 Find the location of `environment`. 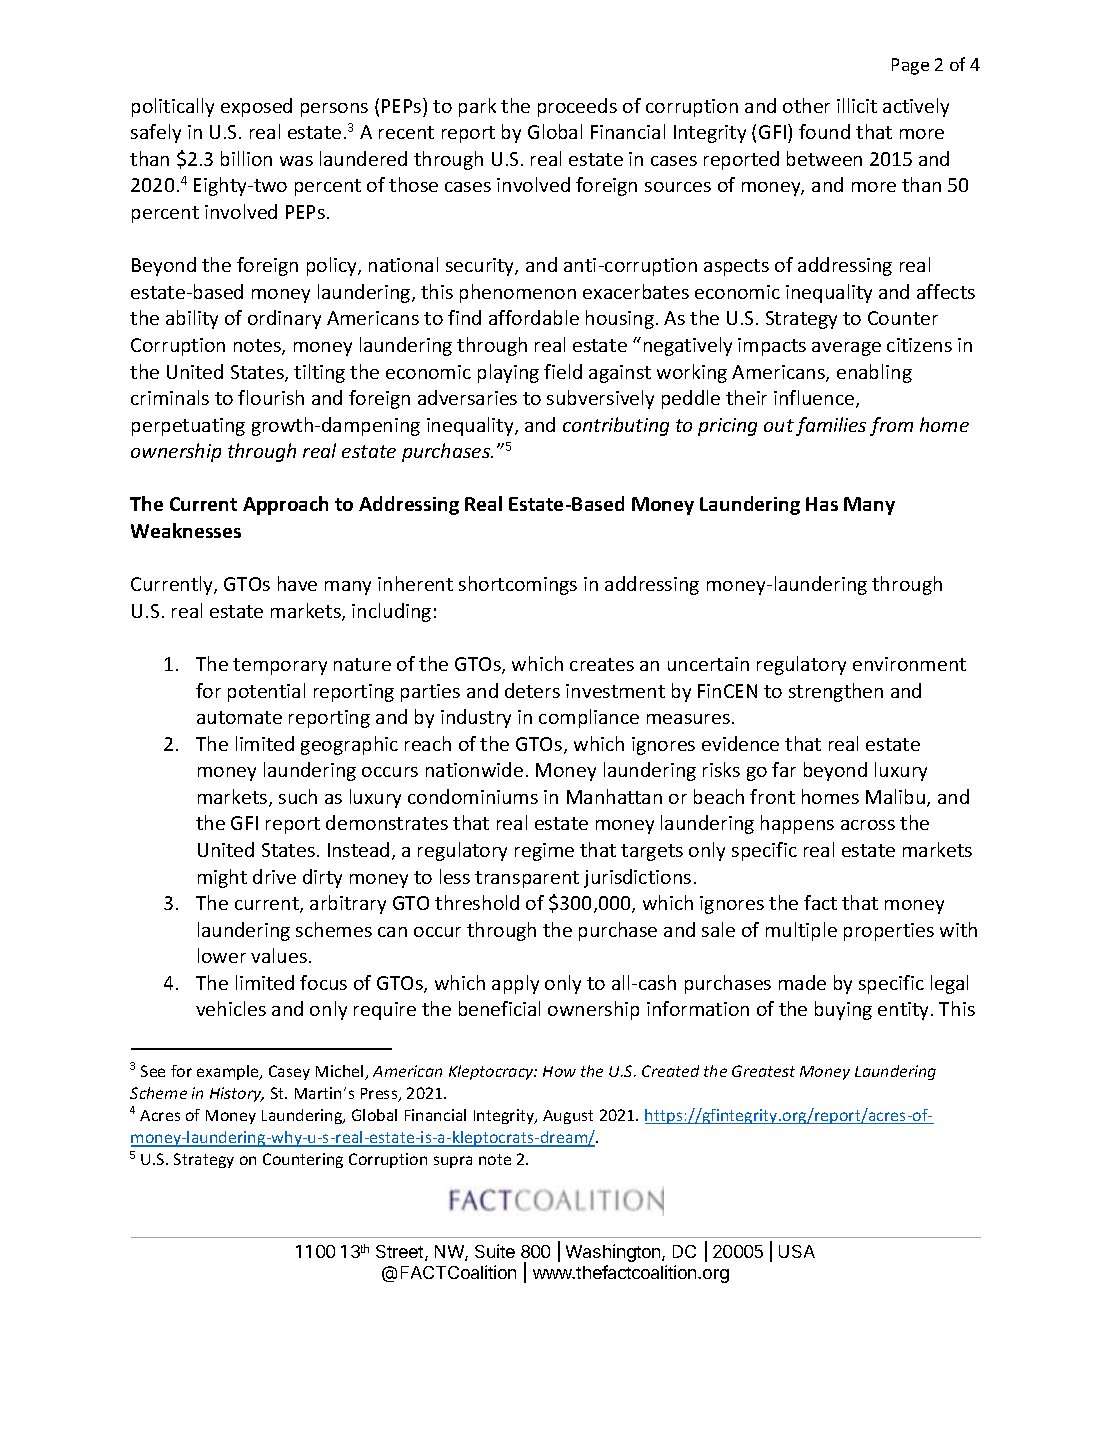

environment is located at coordinates (909, 664).
